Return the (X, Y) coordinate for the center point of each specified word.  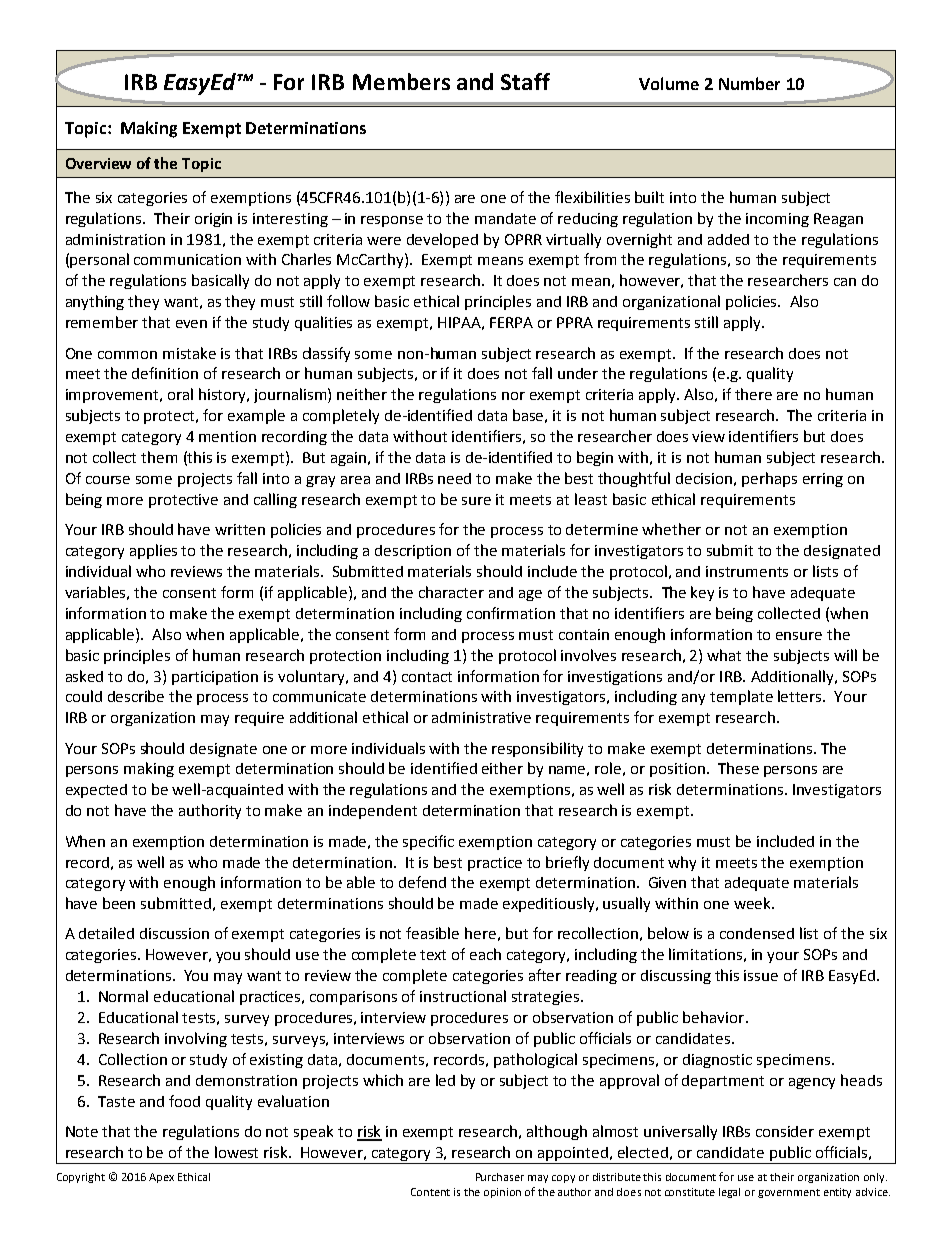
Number (749, 83)
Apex (161, 1178)
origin (213, 220)
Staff (525, 81)
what (724, 655)
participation (215, 678)
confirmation (511, 613)
